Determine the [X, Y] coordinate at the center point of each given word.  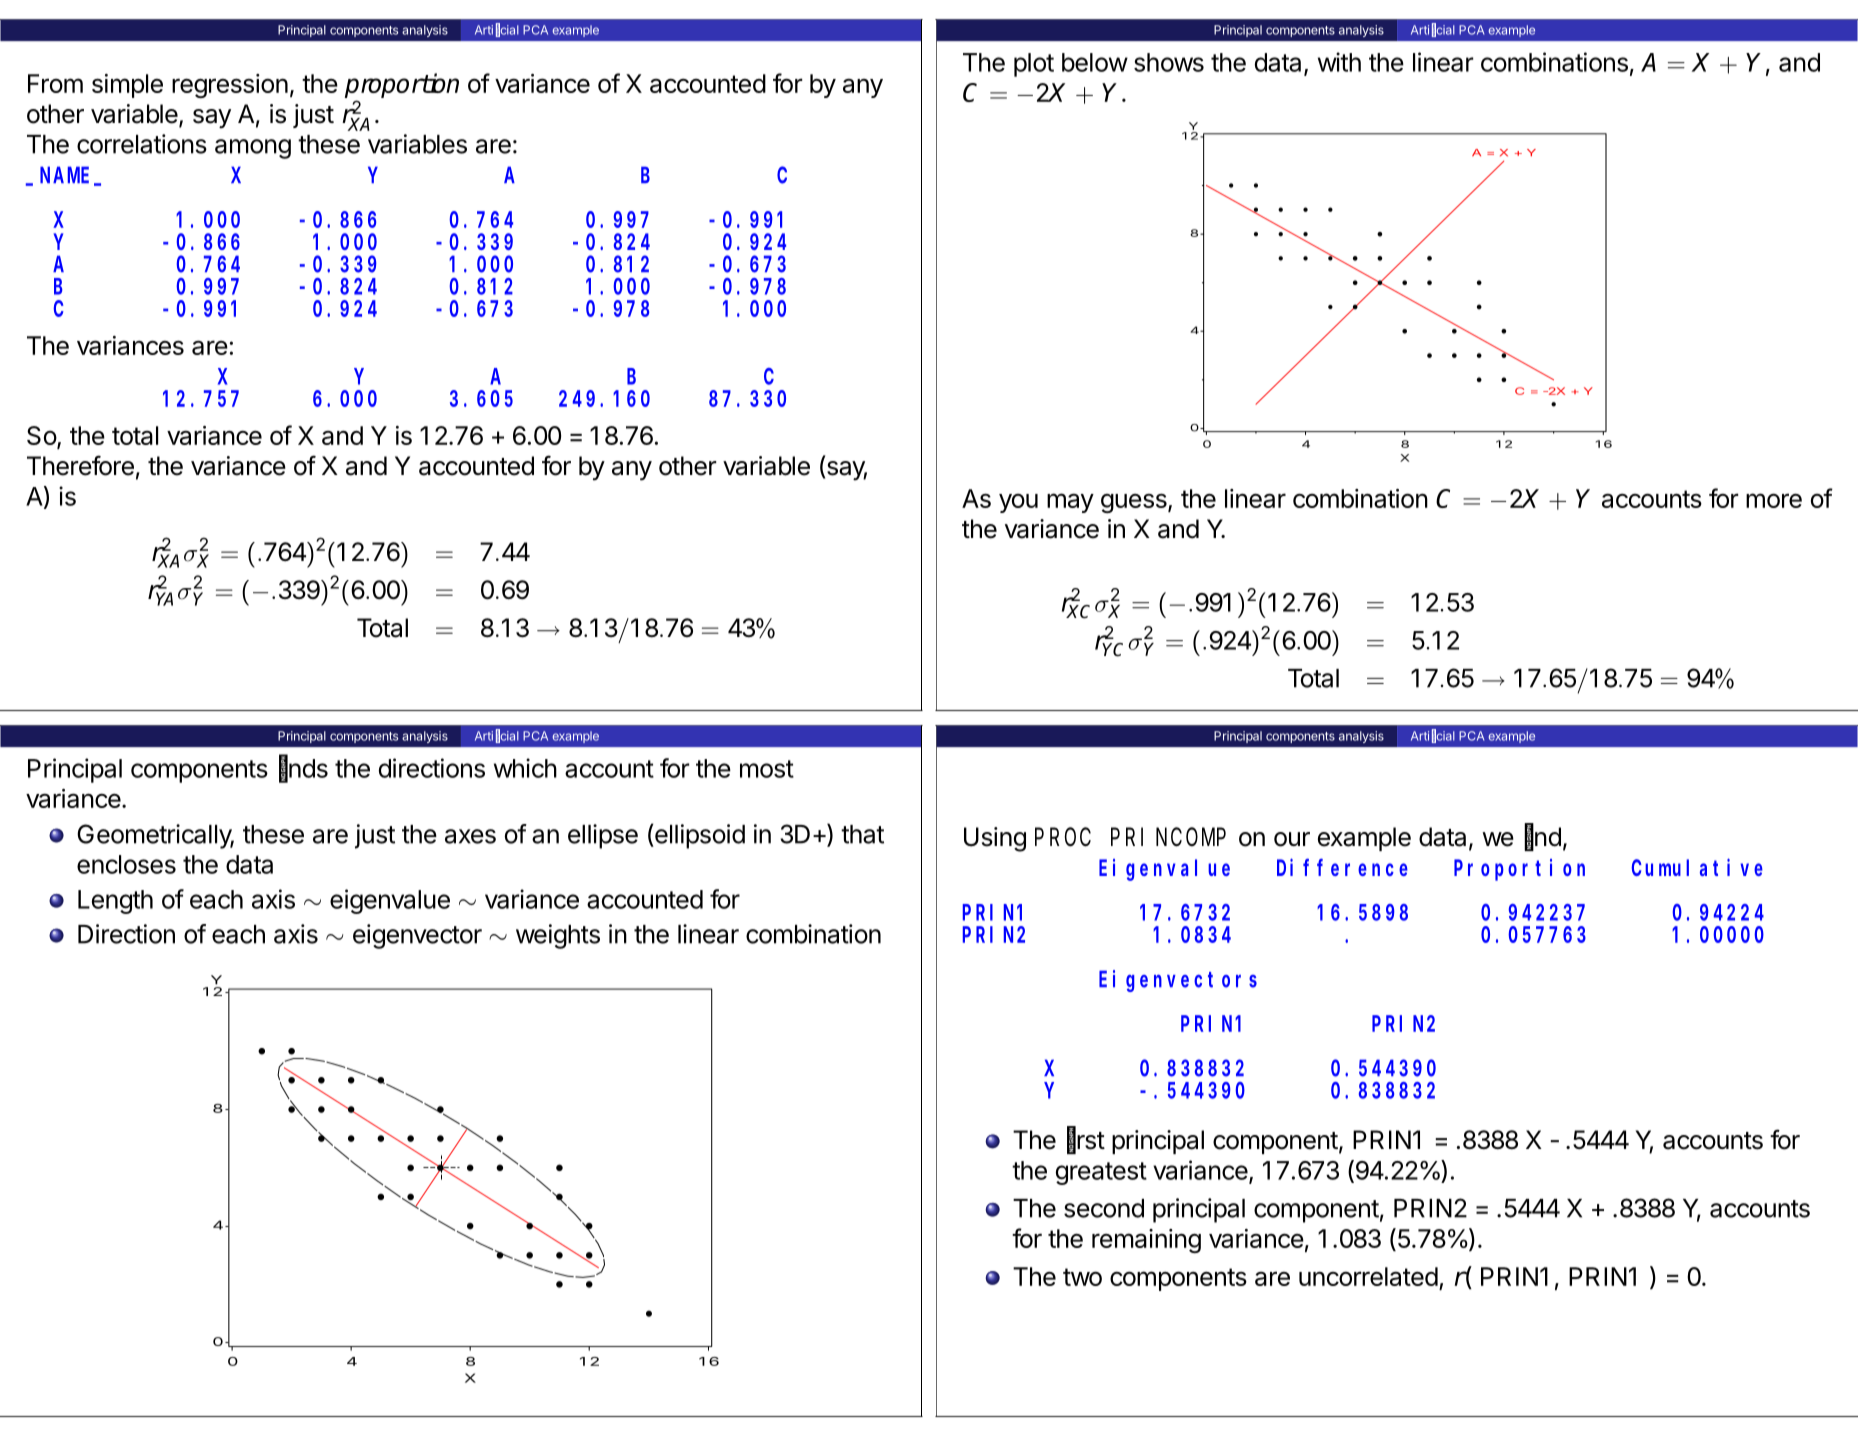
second [1104, 1208]
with [1339, 62]
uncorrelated [1368, 1276]
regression [230, 86]
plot [1034, 65]
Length [115, 902]
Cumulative [1697, 867]
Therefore [80, 465]
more [1774, 500]
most [767, 769]
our [1292, 839]
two [1082, 1277]
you [1018, 503]
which [525, 768]
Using [995, 839]
